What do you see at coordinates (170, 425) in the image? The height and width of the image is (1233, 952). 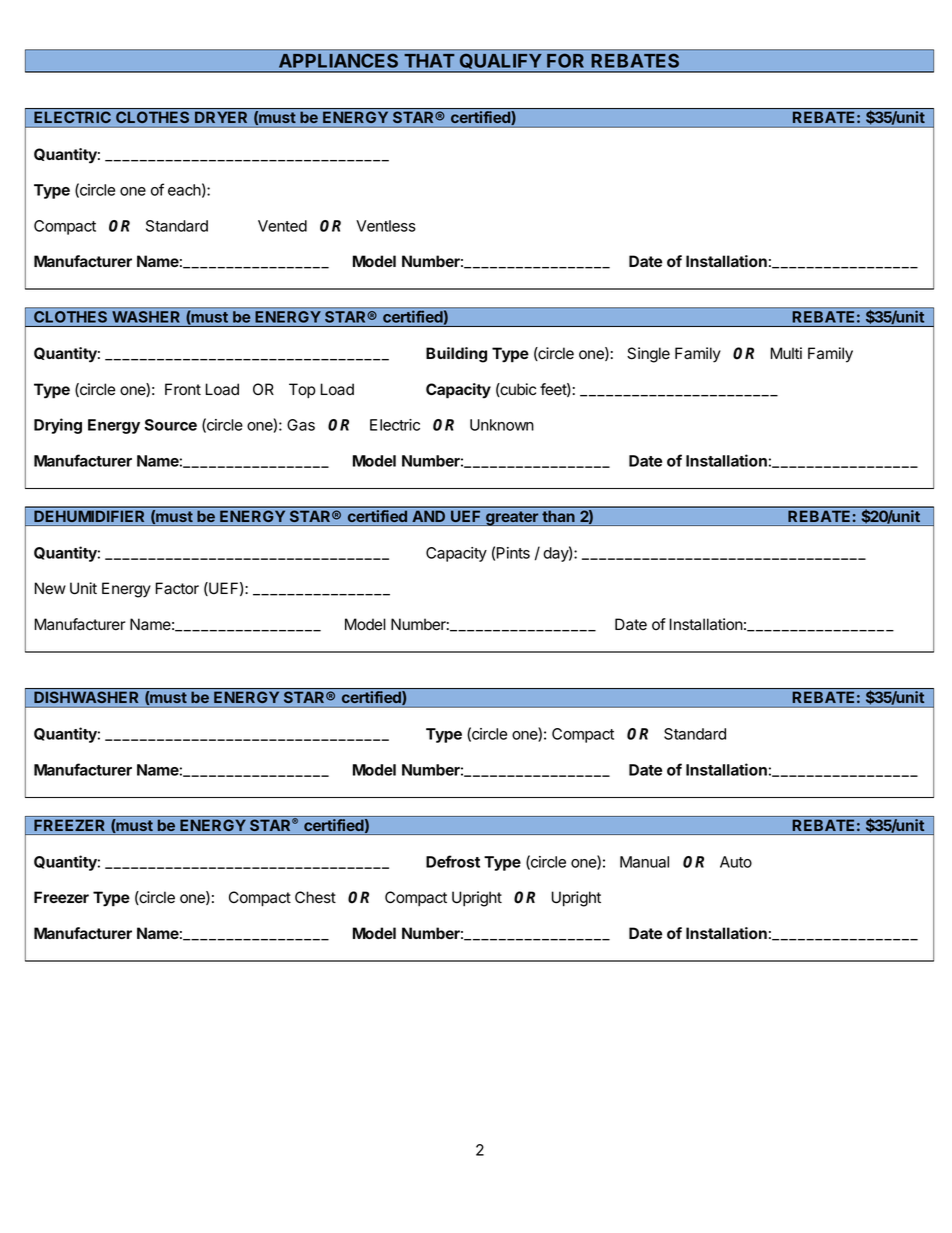 I see `Source` at bounding box center [170, 425].
